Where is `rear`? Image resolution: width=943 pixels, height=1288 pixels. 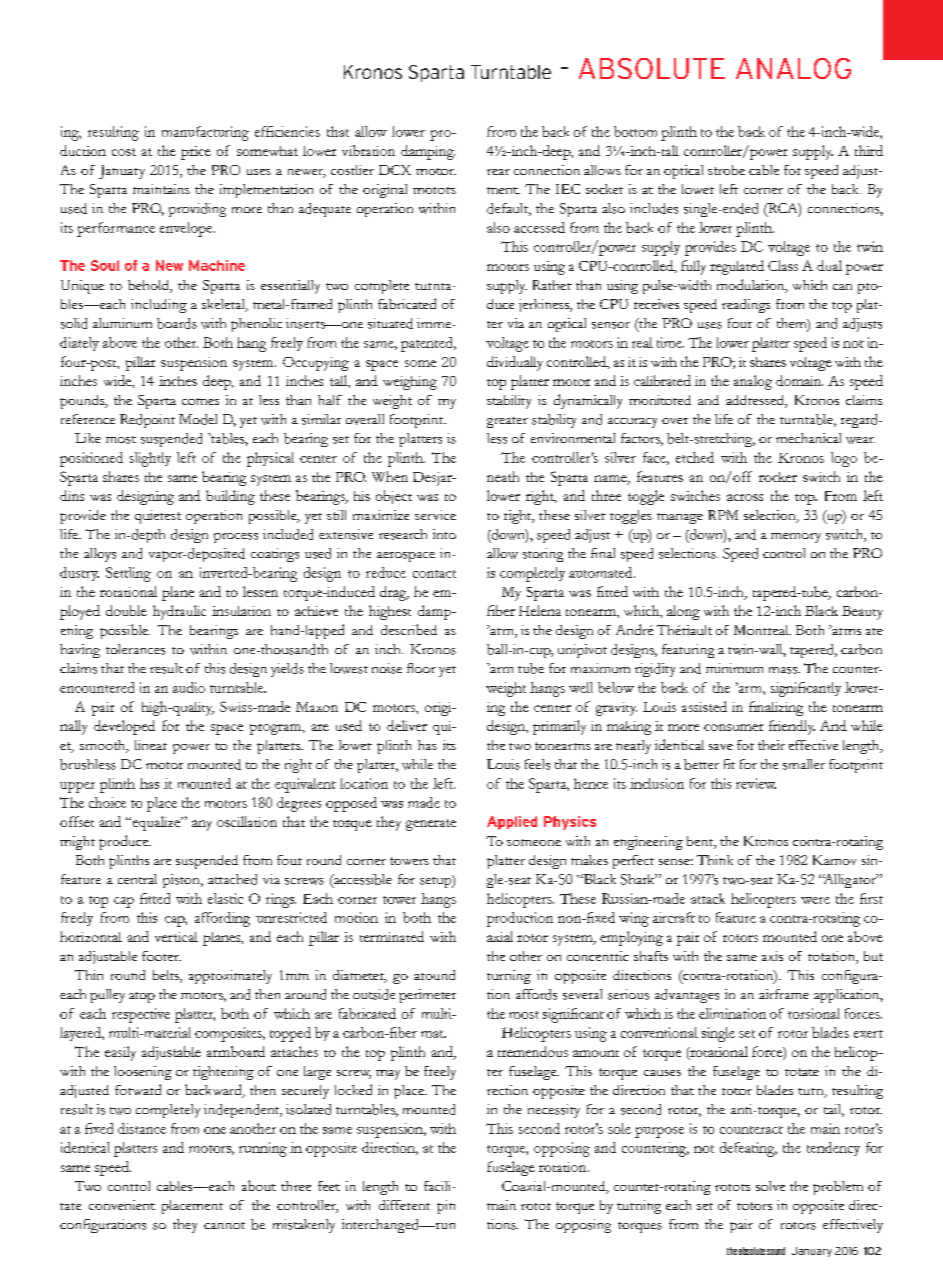
rear is located at coordinates (498, 172).
